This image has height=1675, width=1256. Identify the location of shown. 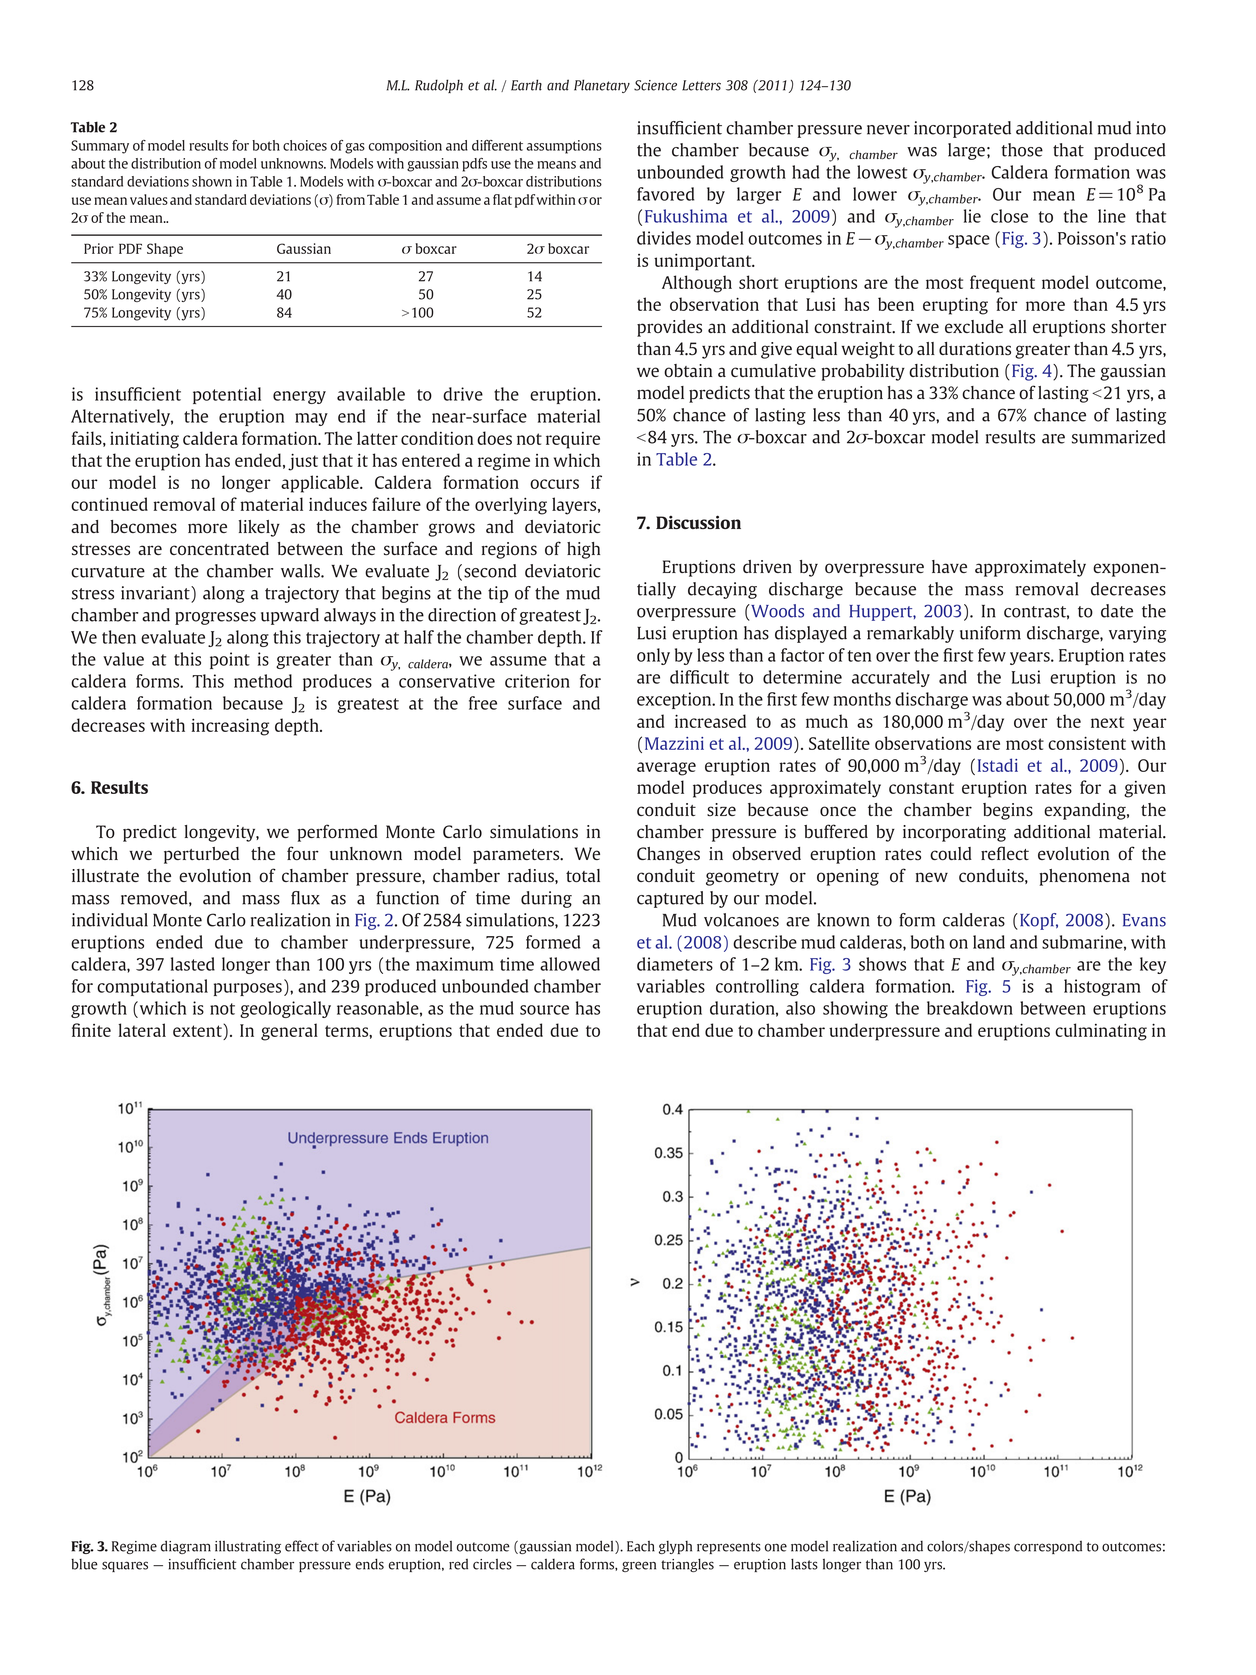
(212, 181).
